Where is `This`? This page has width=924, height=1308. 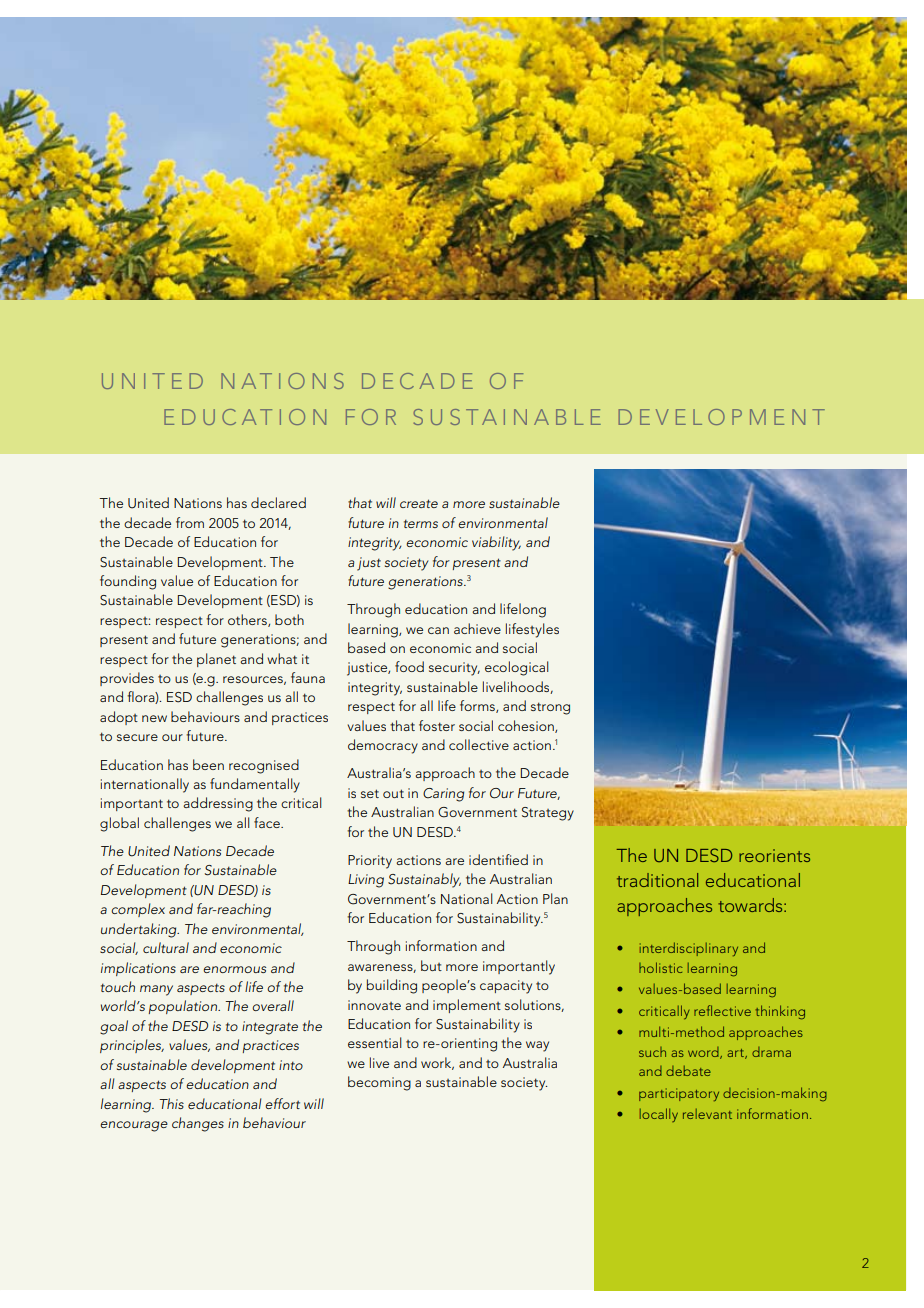 This is located at coordinates (171, 1103).
